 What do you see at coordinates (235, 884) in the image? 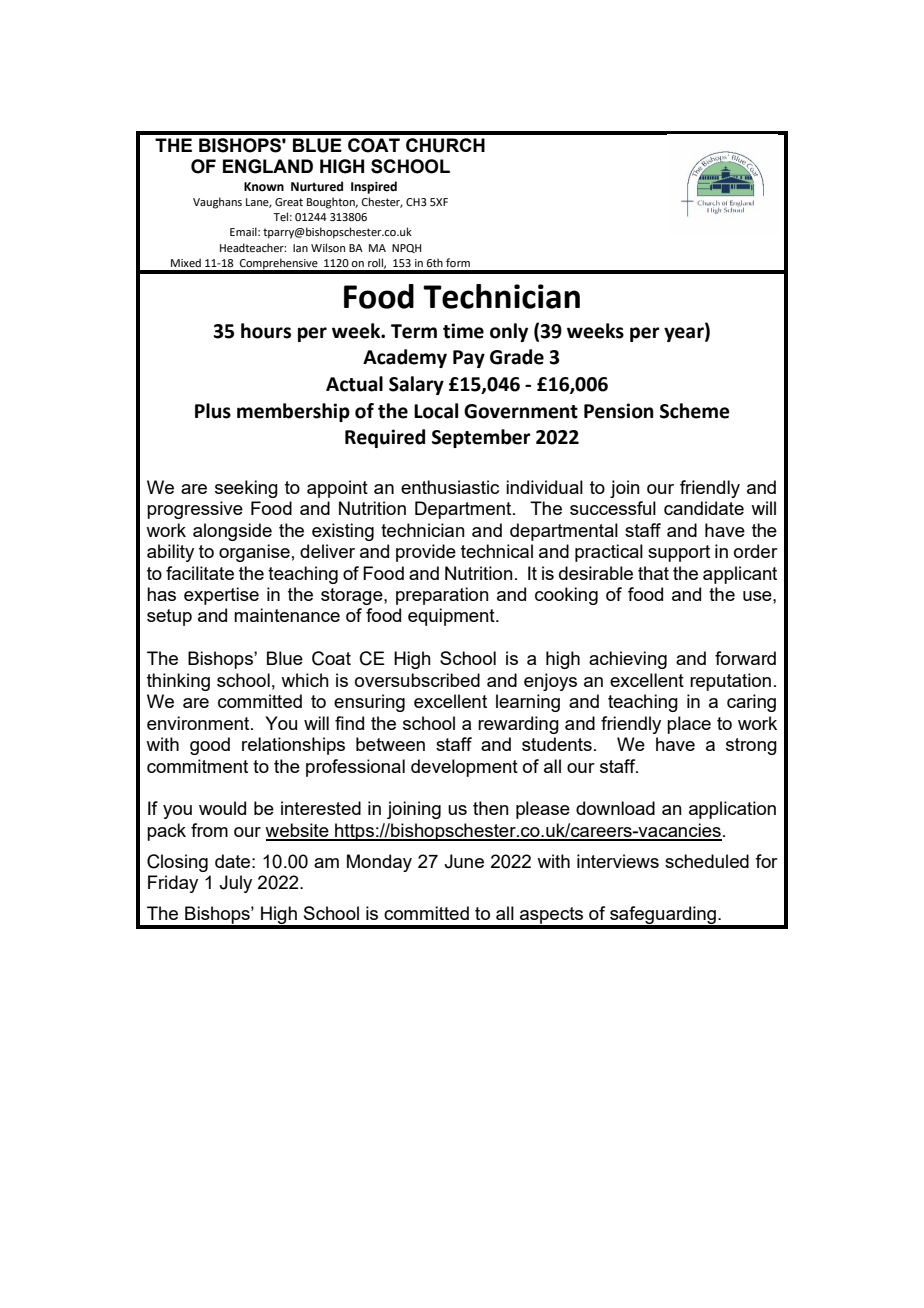
I see `July` at bounding box center [235, 884].
